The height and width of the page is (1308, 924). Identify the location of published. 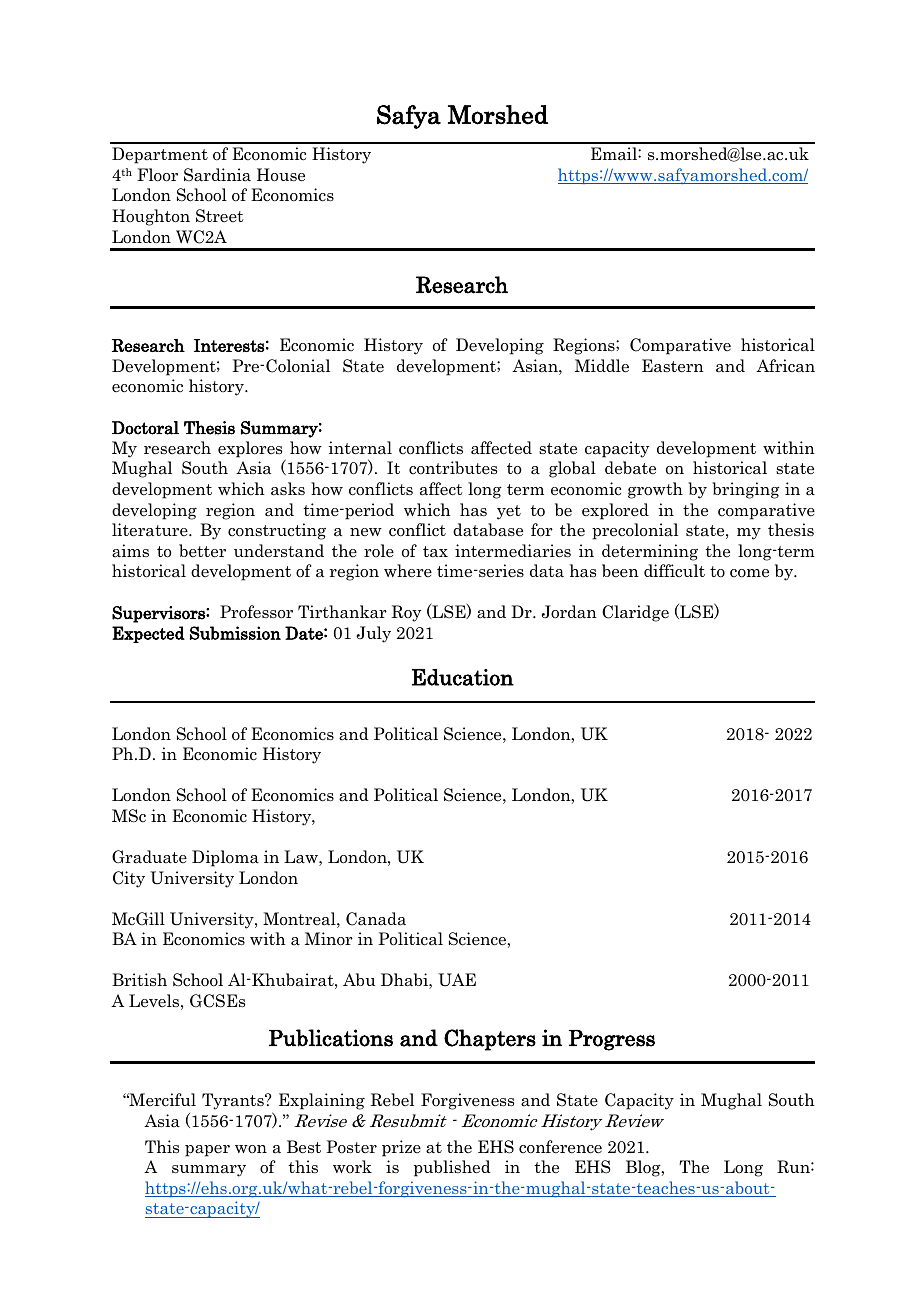
(452, 1168).
